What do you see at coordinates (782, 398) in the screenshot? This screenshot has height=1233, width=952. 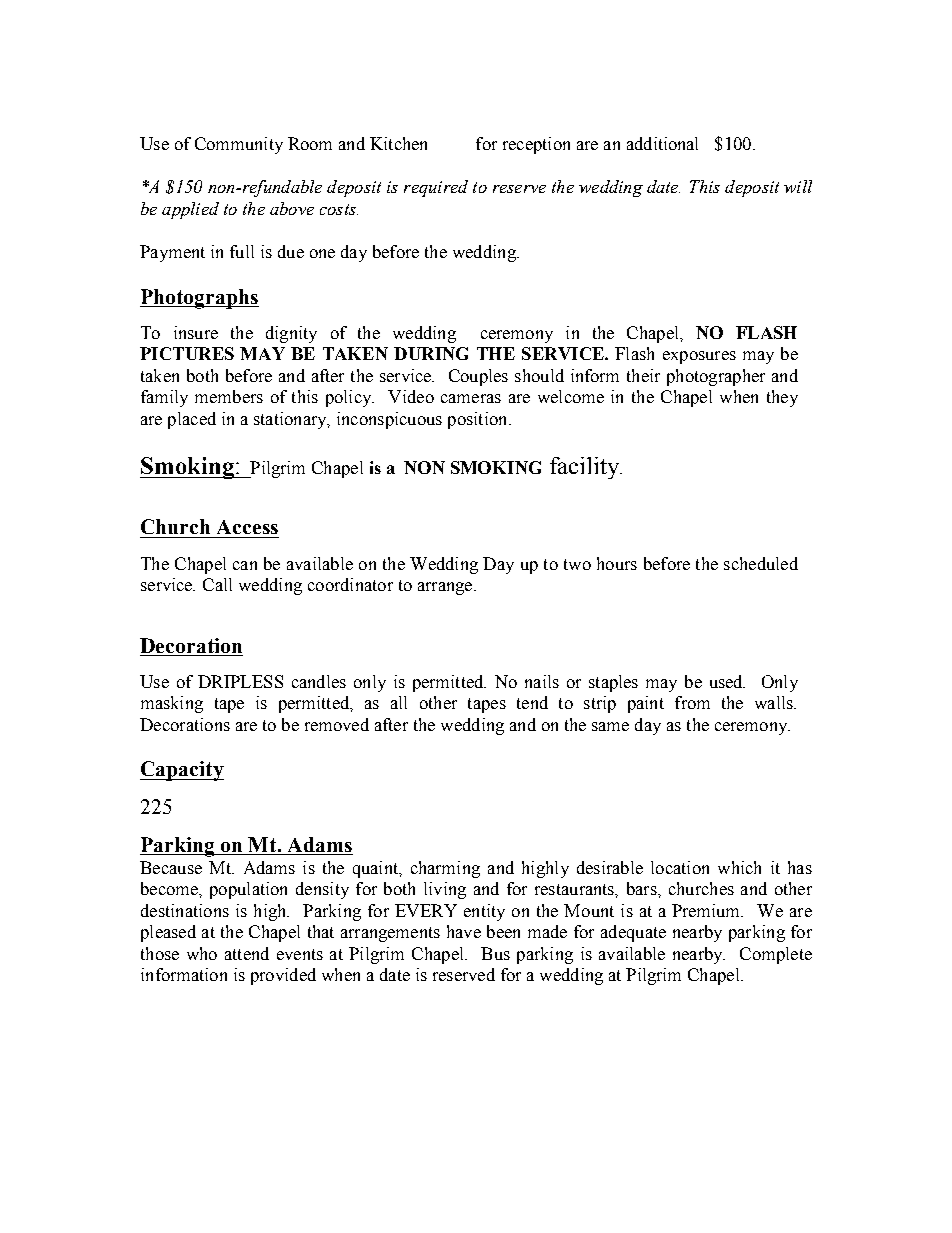 I see `they` at bounding box center [782, 398].
